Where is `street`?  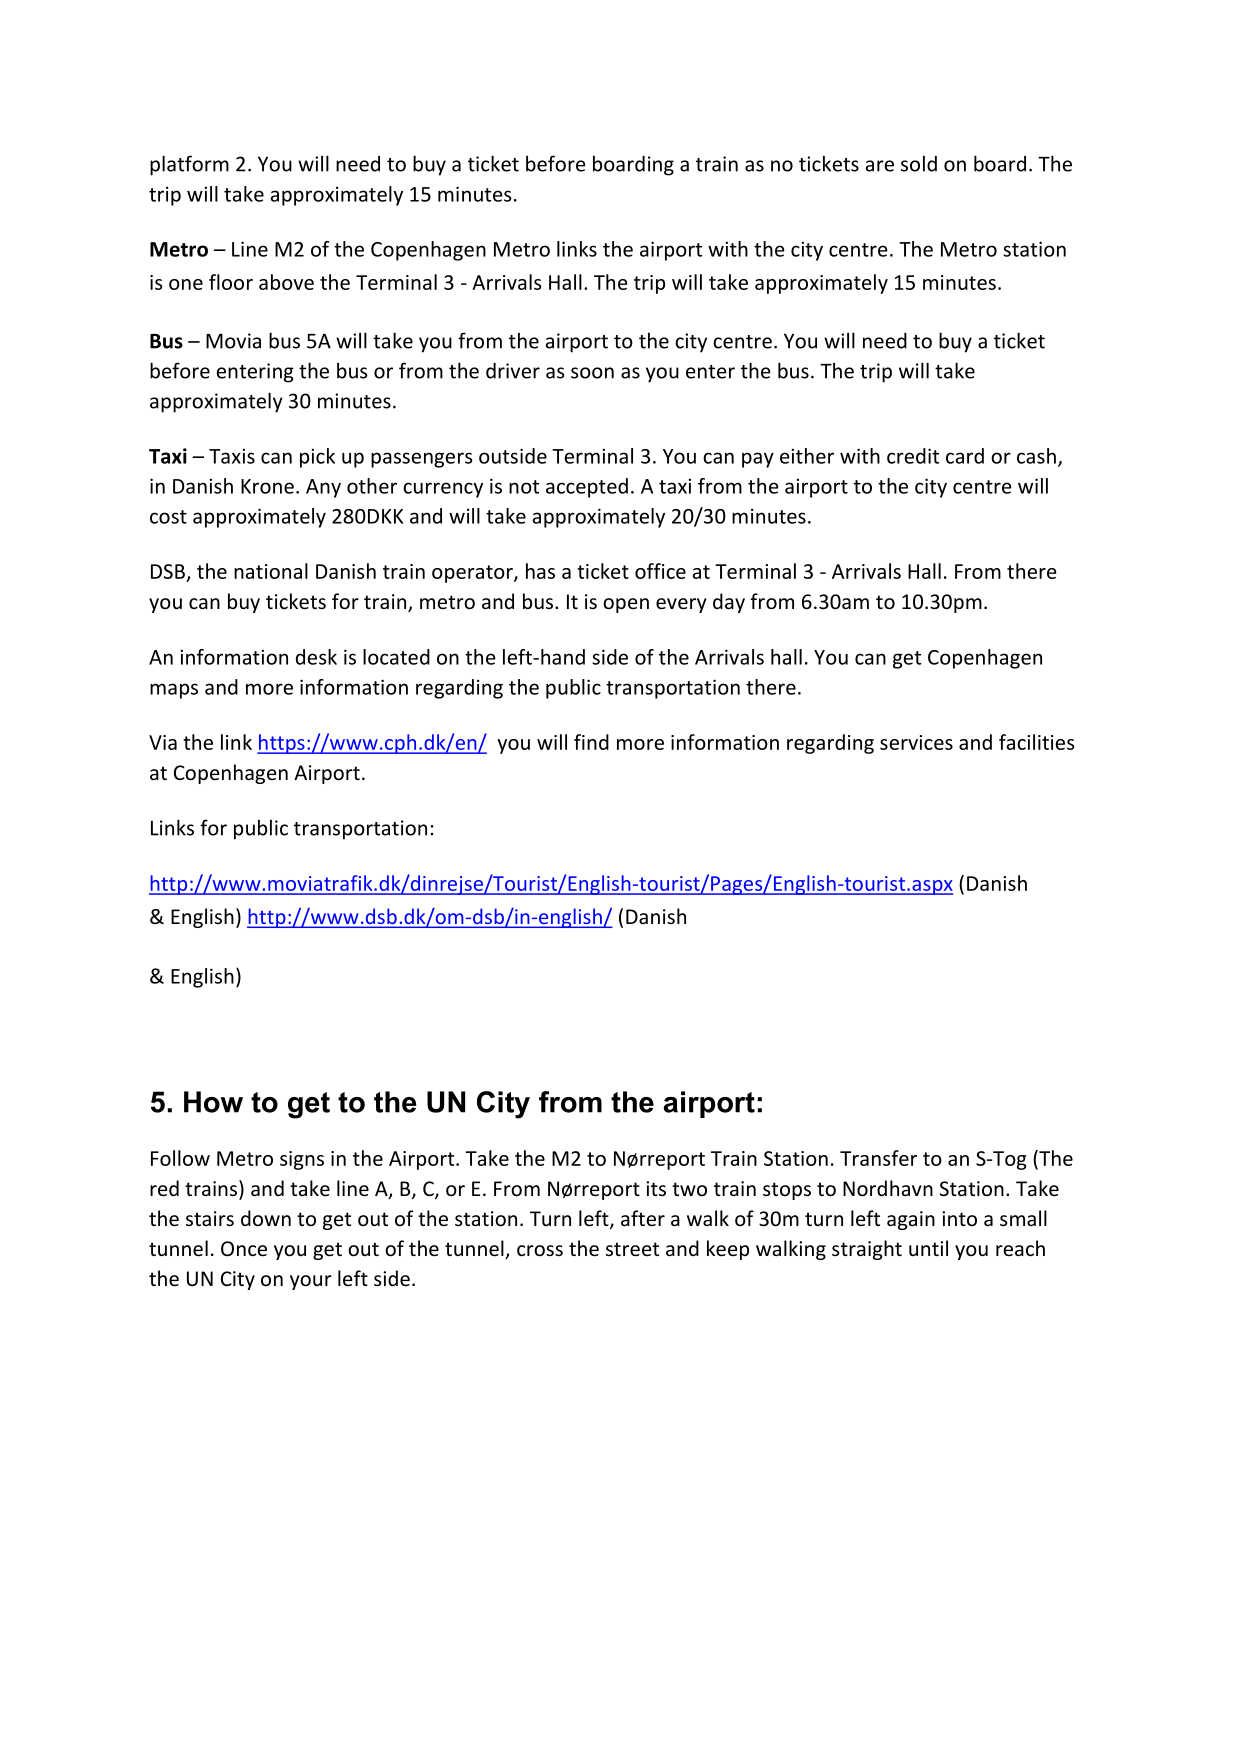
street is located at coordinates (632, 1249).
